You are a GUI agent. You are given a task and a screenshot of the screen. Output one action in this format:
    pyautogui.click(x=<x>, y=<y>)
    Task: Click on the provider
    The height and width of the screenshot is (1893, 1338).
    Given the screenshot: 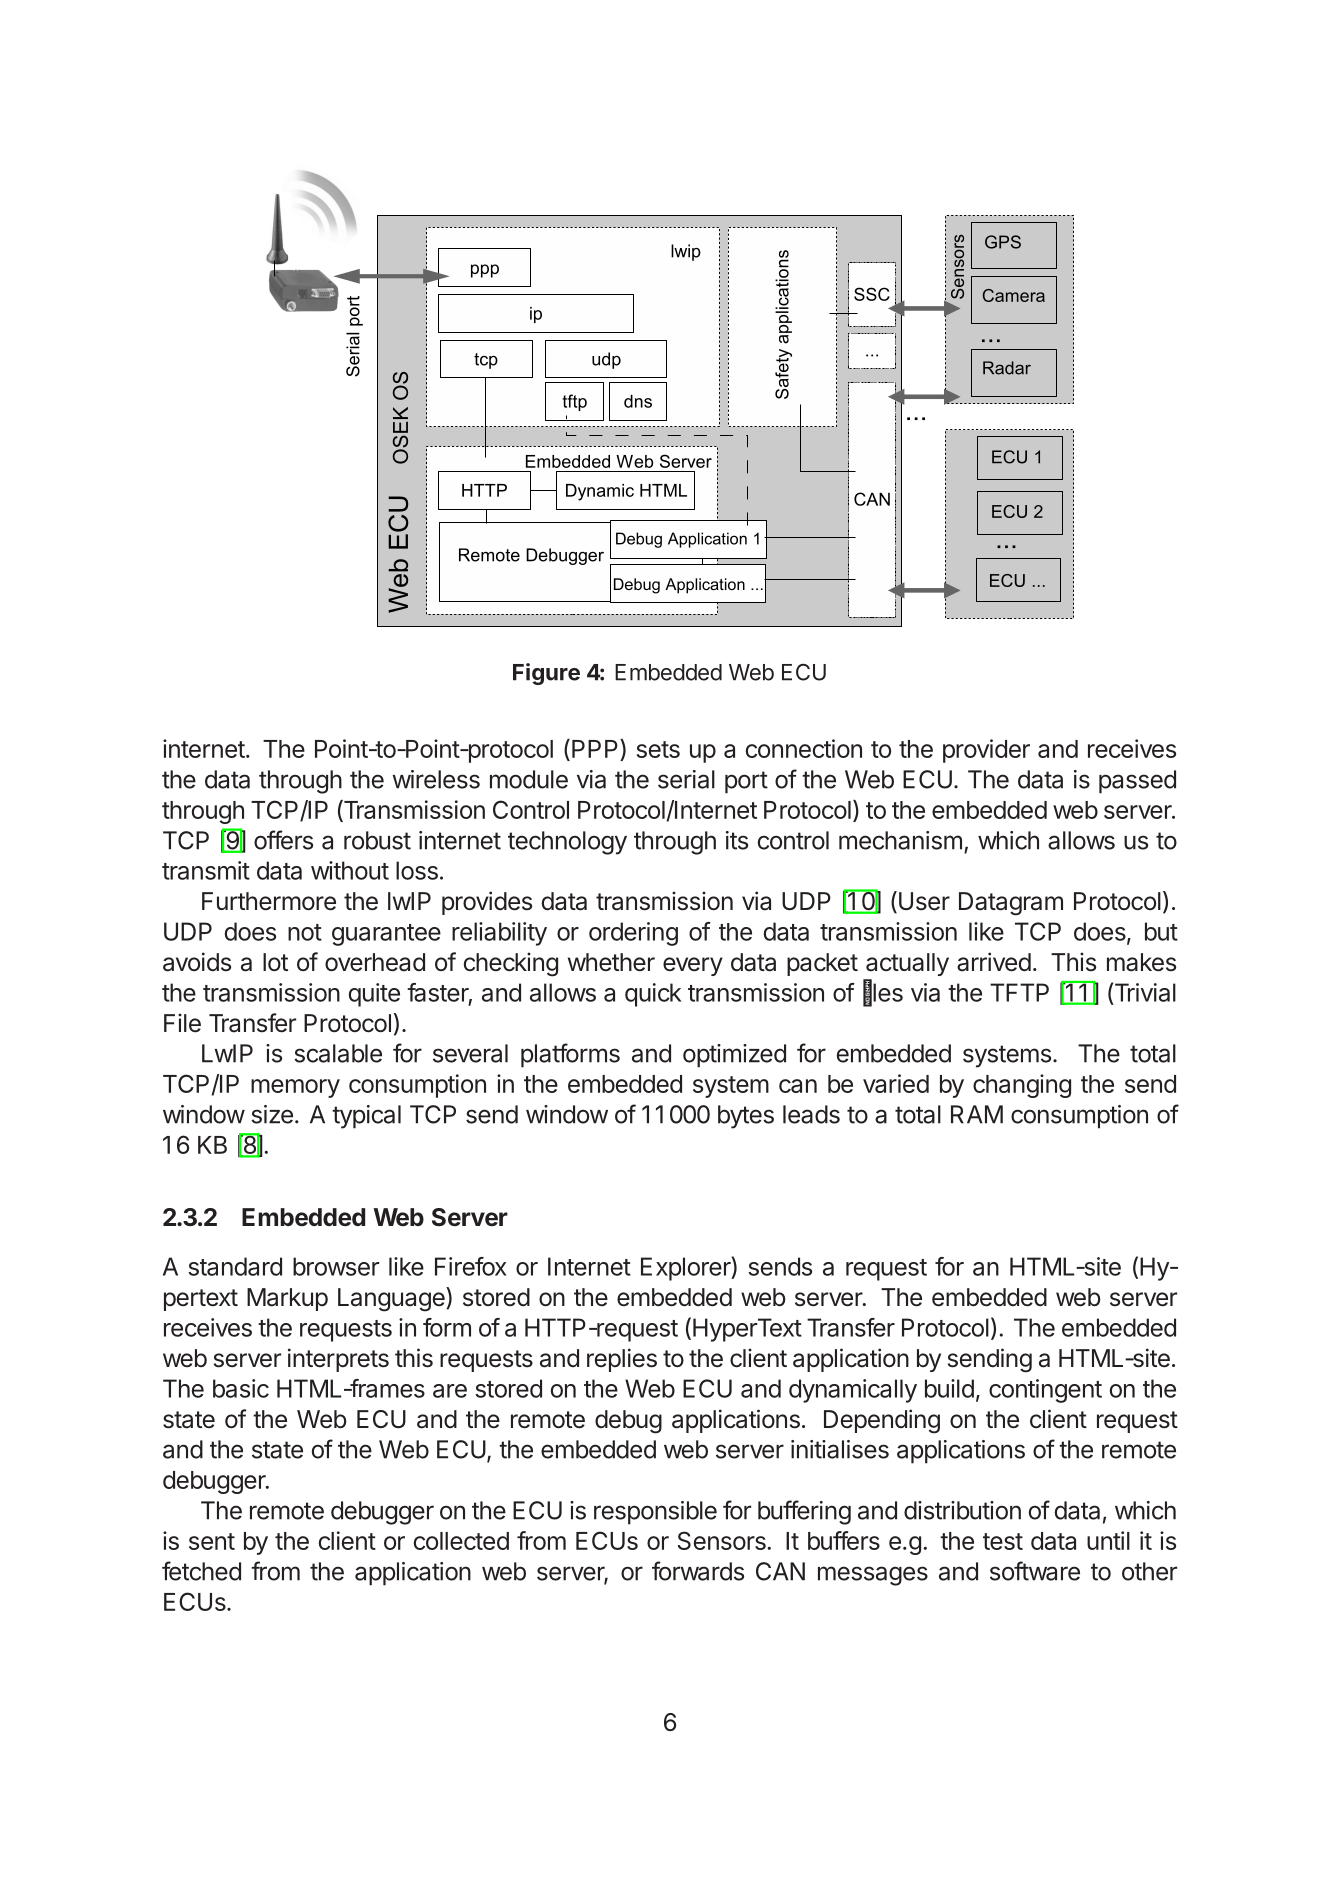 What is the action you would take?
    pyautogui.click(x=986, y=751)
